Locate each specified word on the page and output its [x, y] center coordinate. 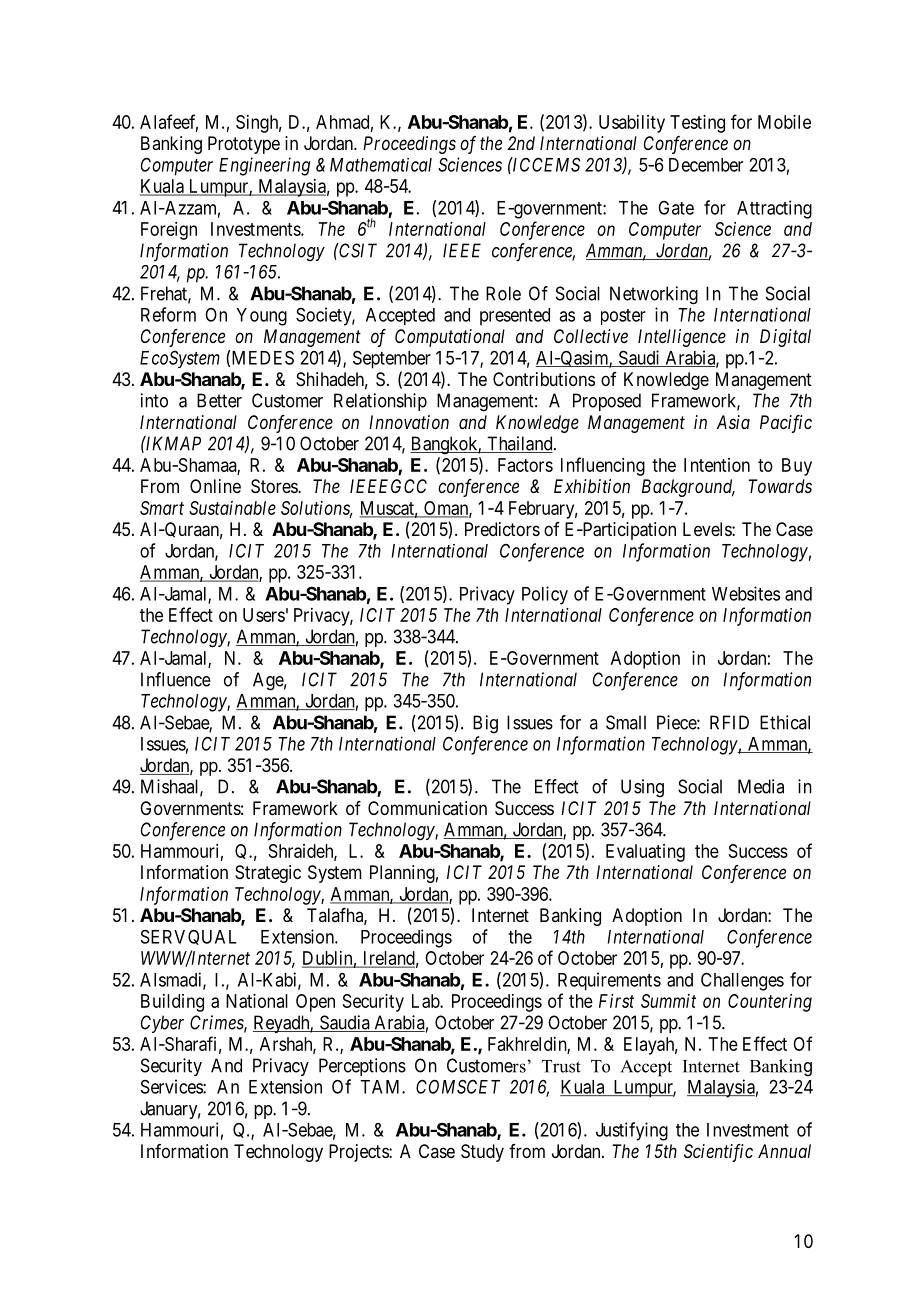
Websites [746, 593]
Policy [545, 595]
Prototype [244, 145]
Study [482, 1153]
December [706, 165]
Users [264, 615]
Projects [359, 1153]
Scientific [718, 1153]
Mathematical [381, 165]
